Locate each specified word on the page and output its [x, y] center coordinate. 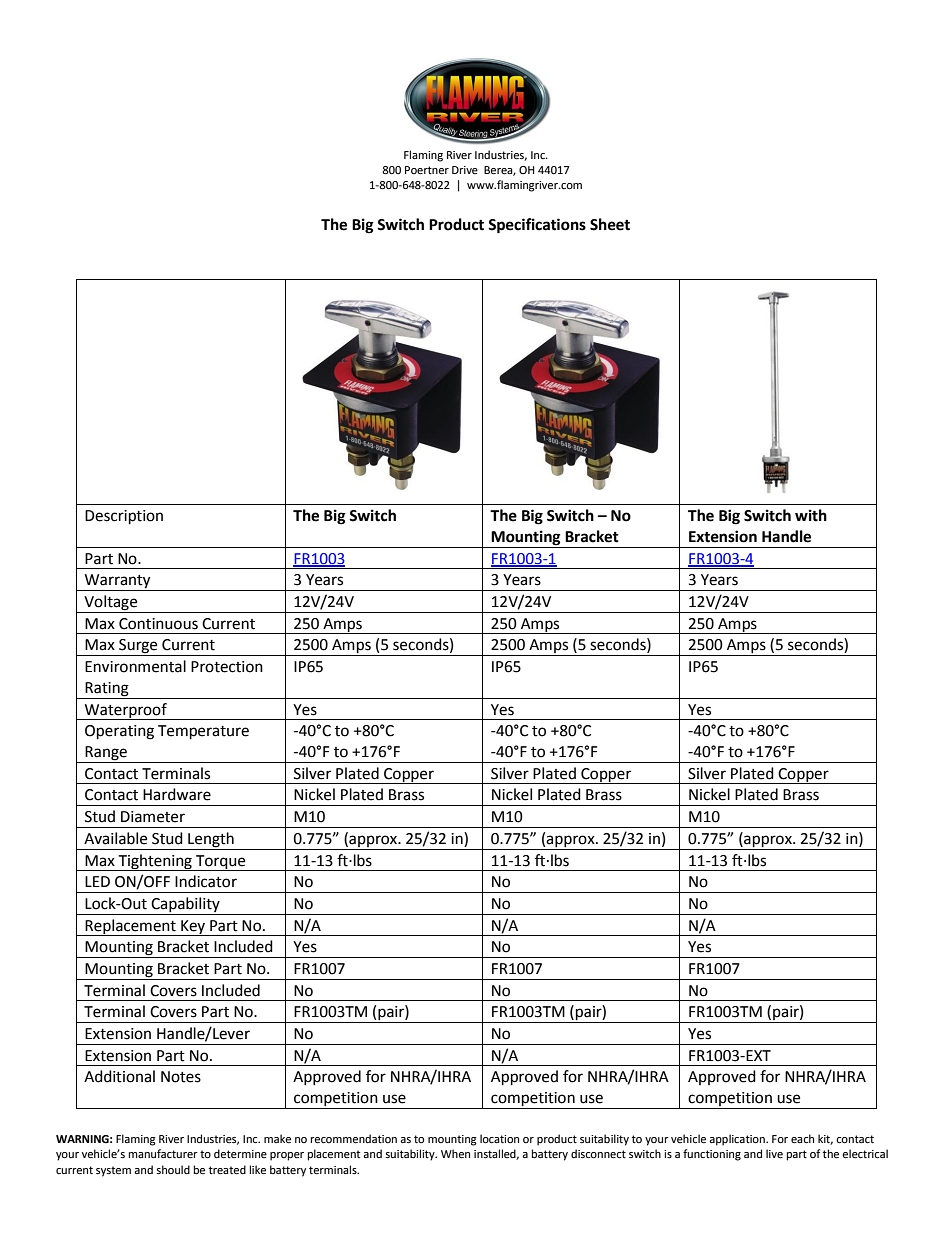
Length [211, 840]
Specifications [537, 226]
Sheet [610, 224]
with [811, 515]
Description [124, 517]
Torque [221, 863]
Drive [465, 170]
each [802, 1139]
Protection [227, 667]
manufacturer [163, 1154]
